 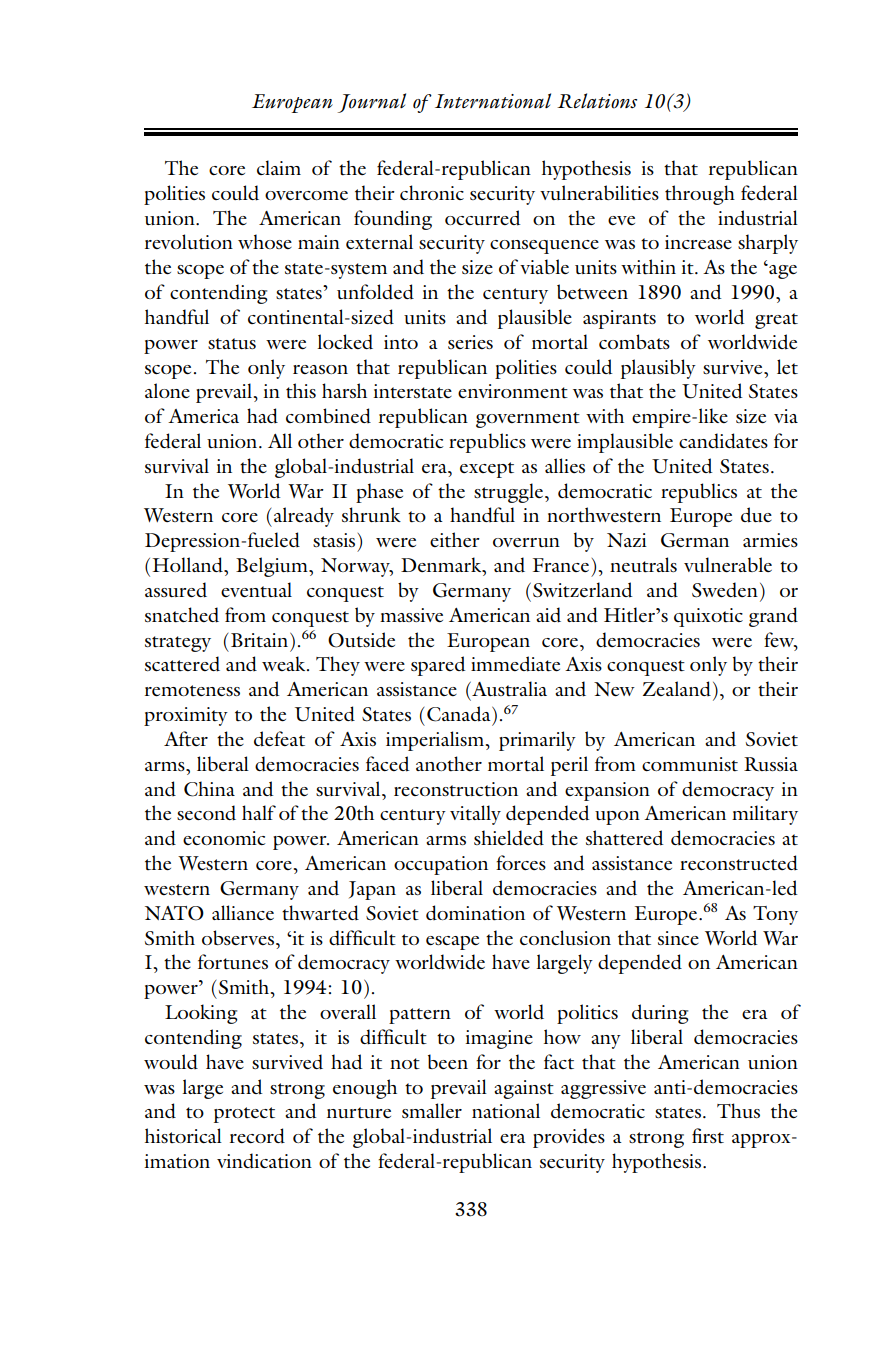 What do you see at coordinates (244, 1115) in the page?
I see `protect` at bounding box center [244, 1115].
